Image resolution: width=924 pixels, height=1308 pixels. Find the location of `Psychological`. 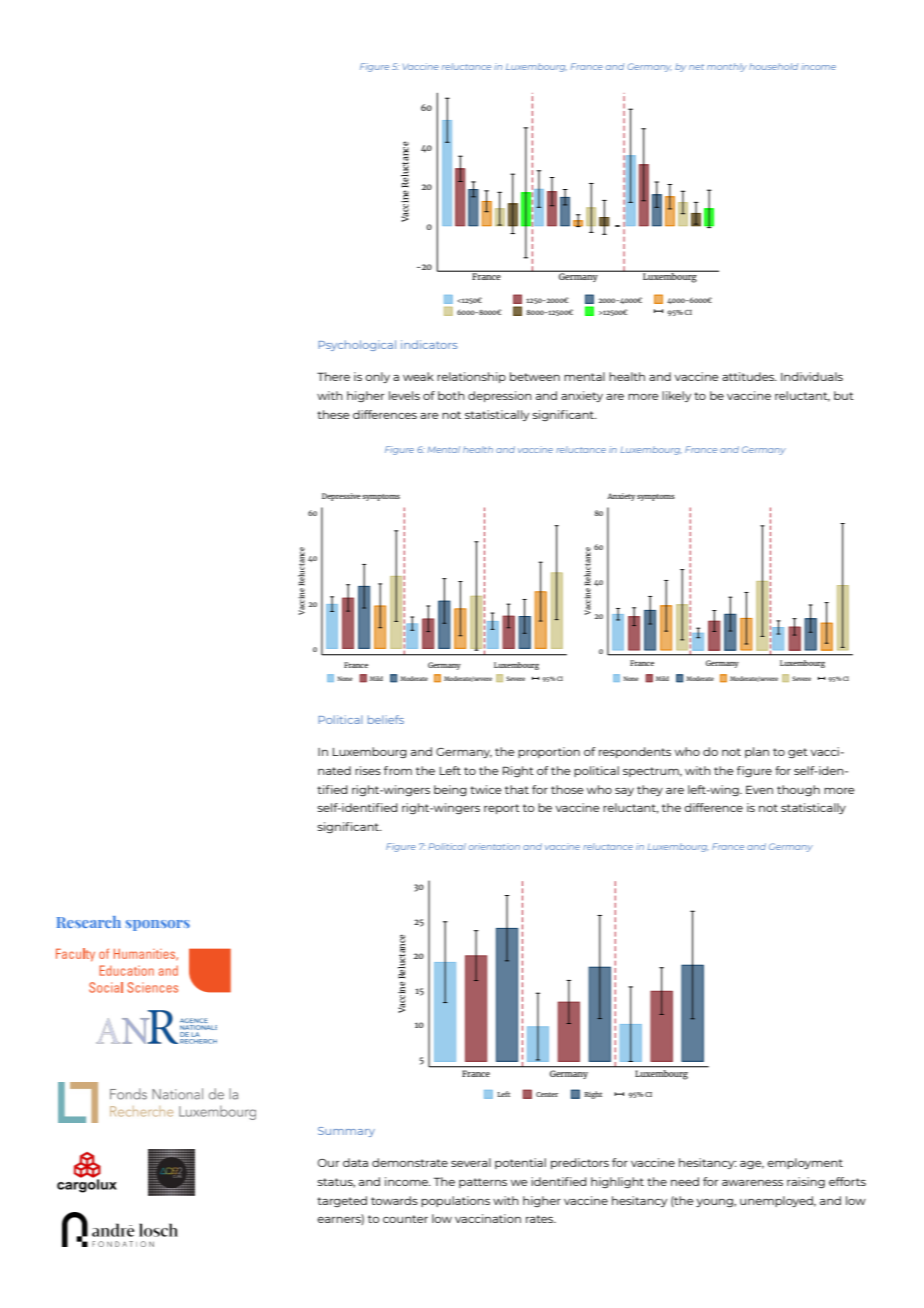

Psychological is located at coordinates (357, 345).
